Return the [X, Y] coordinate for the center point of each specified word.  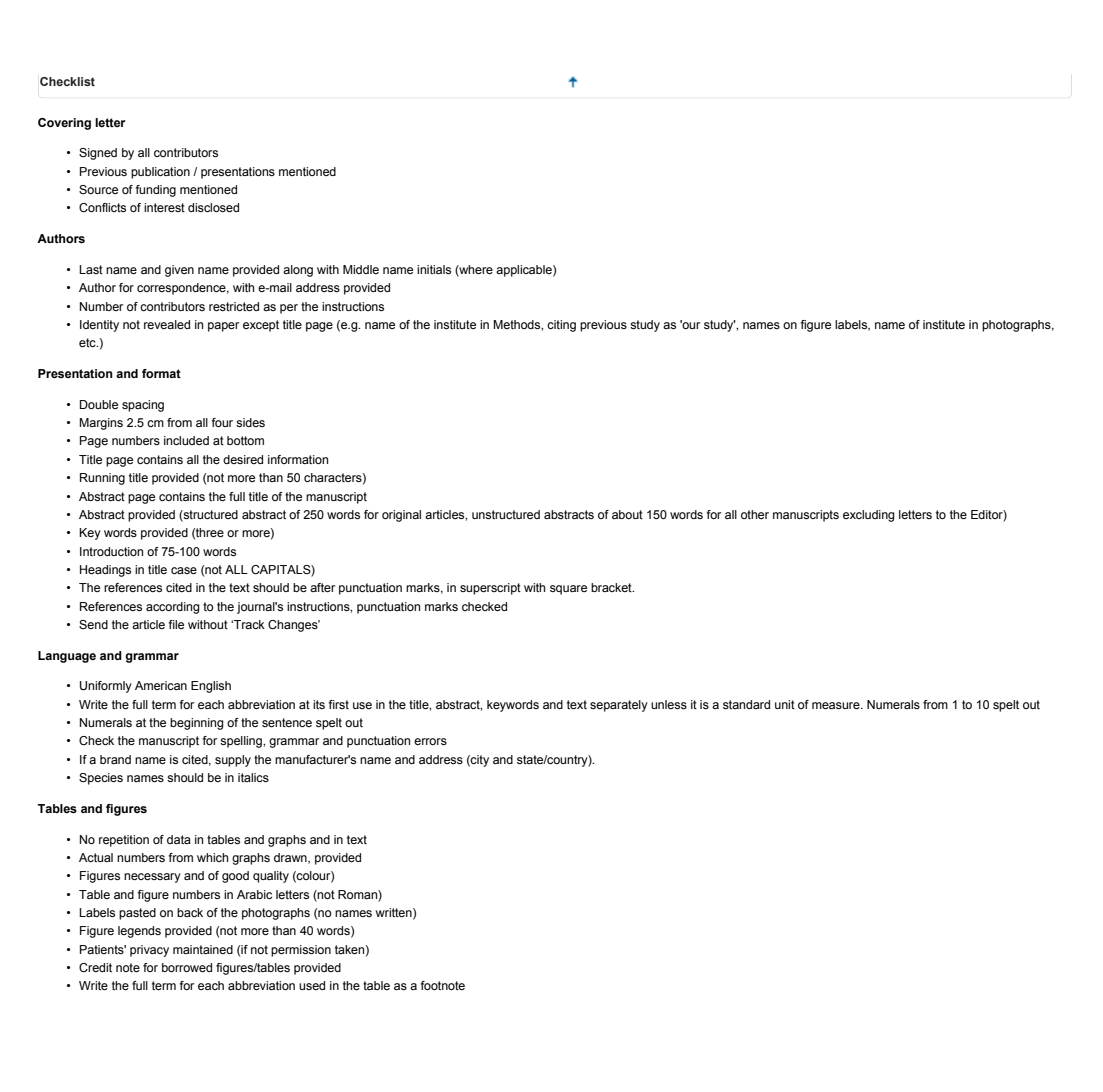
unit [785, 704]
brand [115, 759]
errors [430, 741]
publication [160, 173]
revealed [167, 324]
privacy [149, 951]
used [312, 985]
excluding [869, 516]
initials [434, 269]
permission [301, 951]
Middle [361, 269]
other [755, 514]
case [184, 570]
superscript [490, 589]
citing [561, 326]
